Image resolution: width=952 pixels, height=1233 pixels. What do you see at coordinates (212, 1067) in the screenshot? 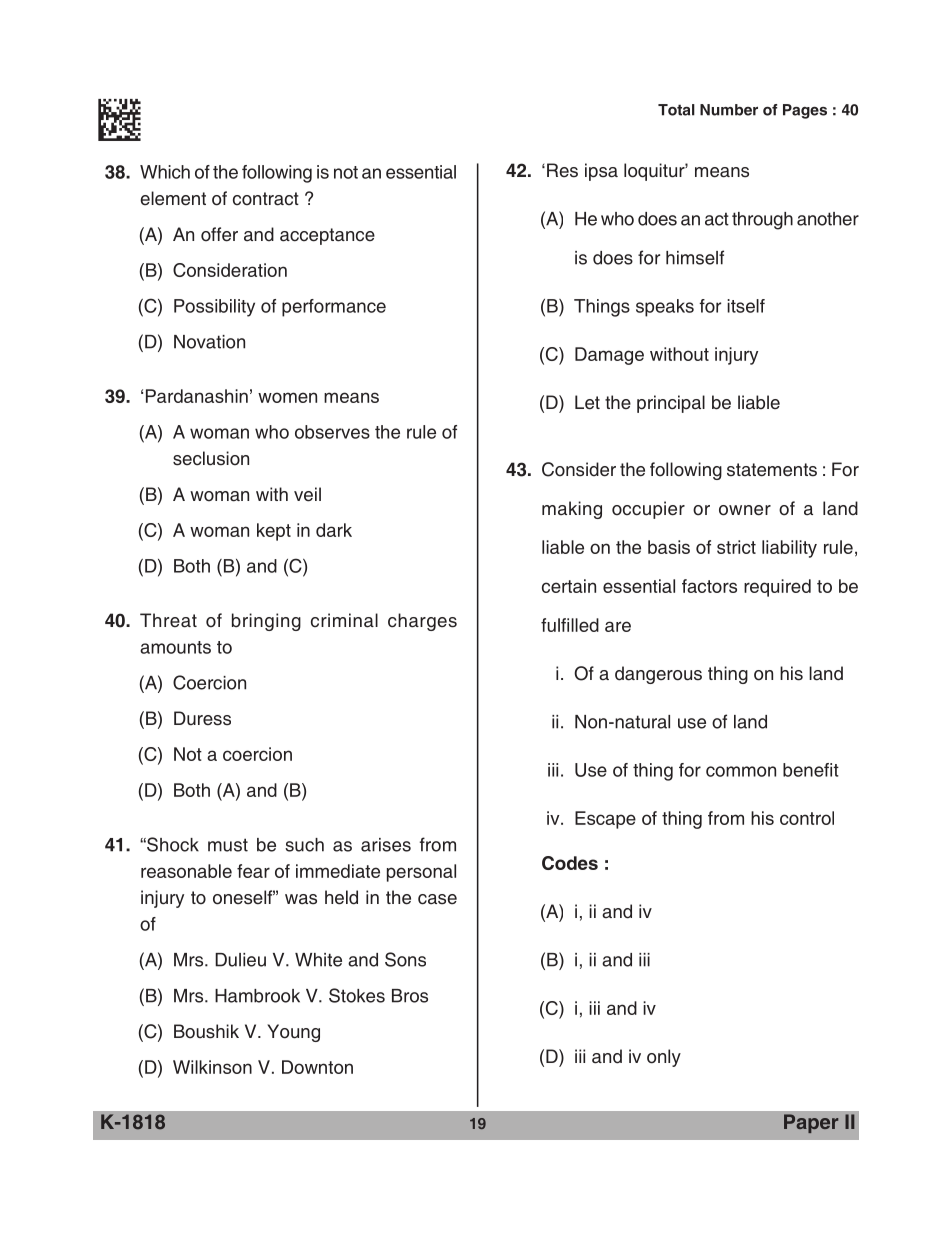
I see `Wilkinson` at bounding box center [212, 1067].
